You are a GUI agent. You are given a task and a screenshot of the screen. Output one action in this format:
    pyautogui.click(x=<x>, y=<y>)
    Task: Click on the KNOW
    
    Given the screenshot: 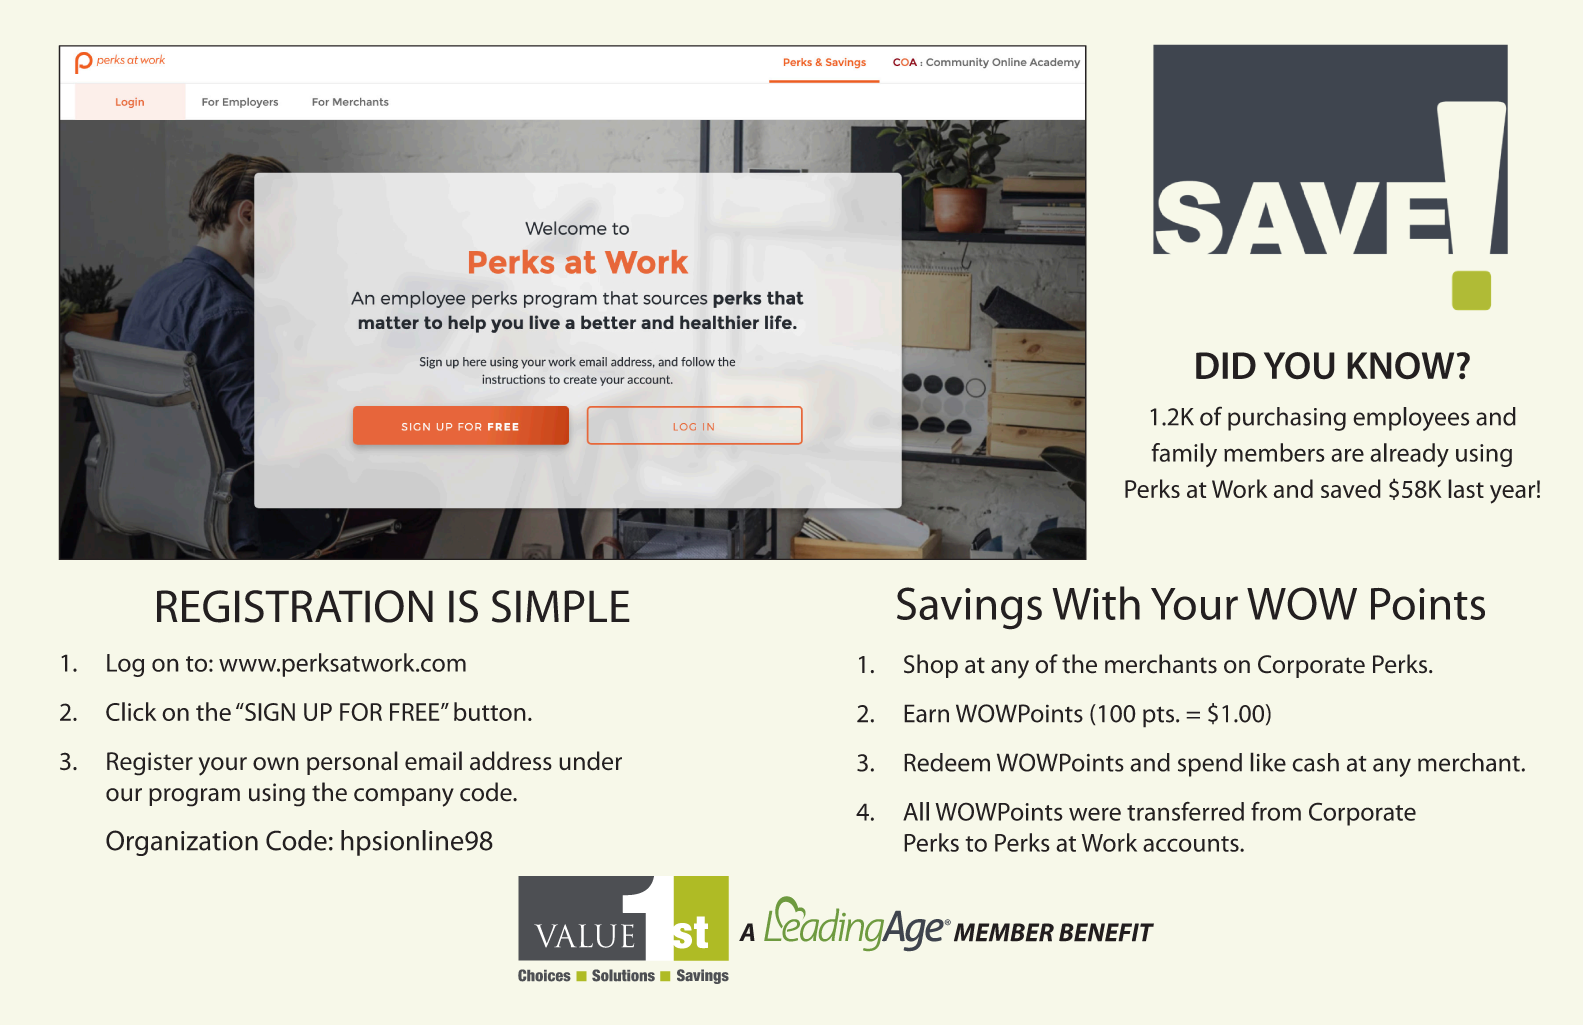 What is the action you would take?
    pyautogui.click(x=1400, y=366)
